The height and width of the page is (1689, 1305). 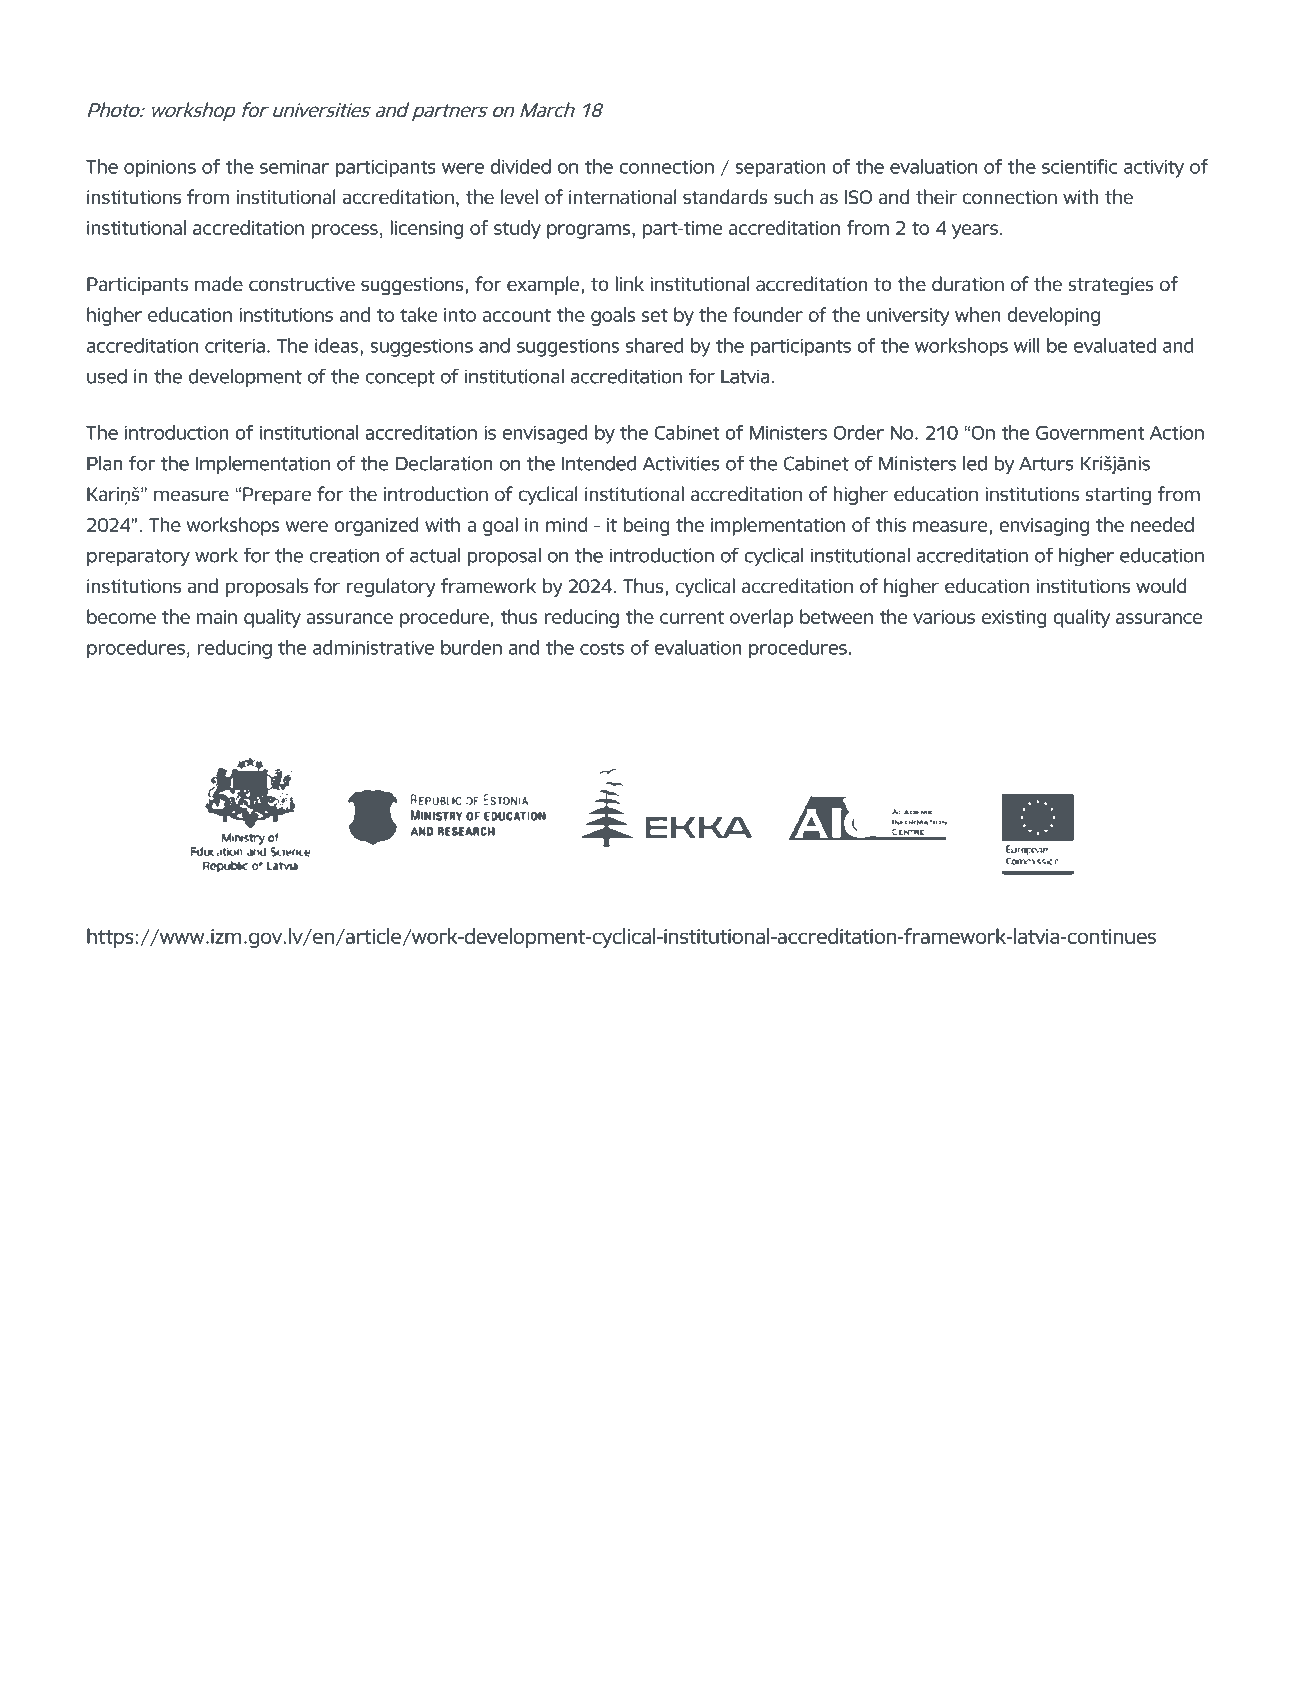 I want to click on criteria, so click(x=235, y=346).
